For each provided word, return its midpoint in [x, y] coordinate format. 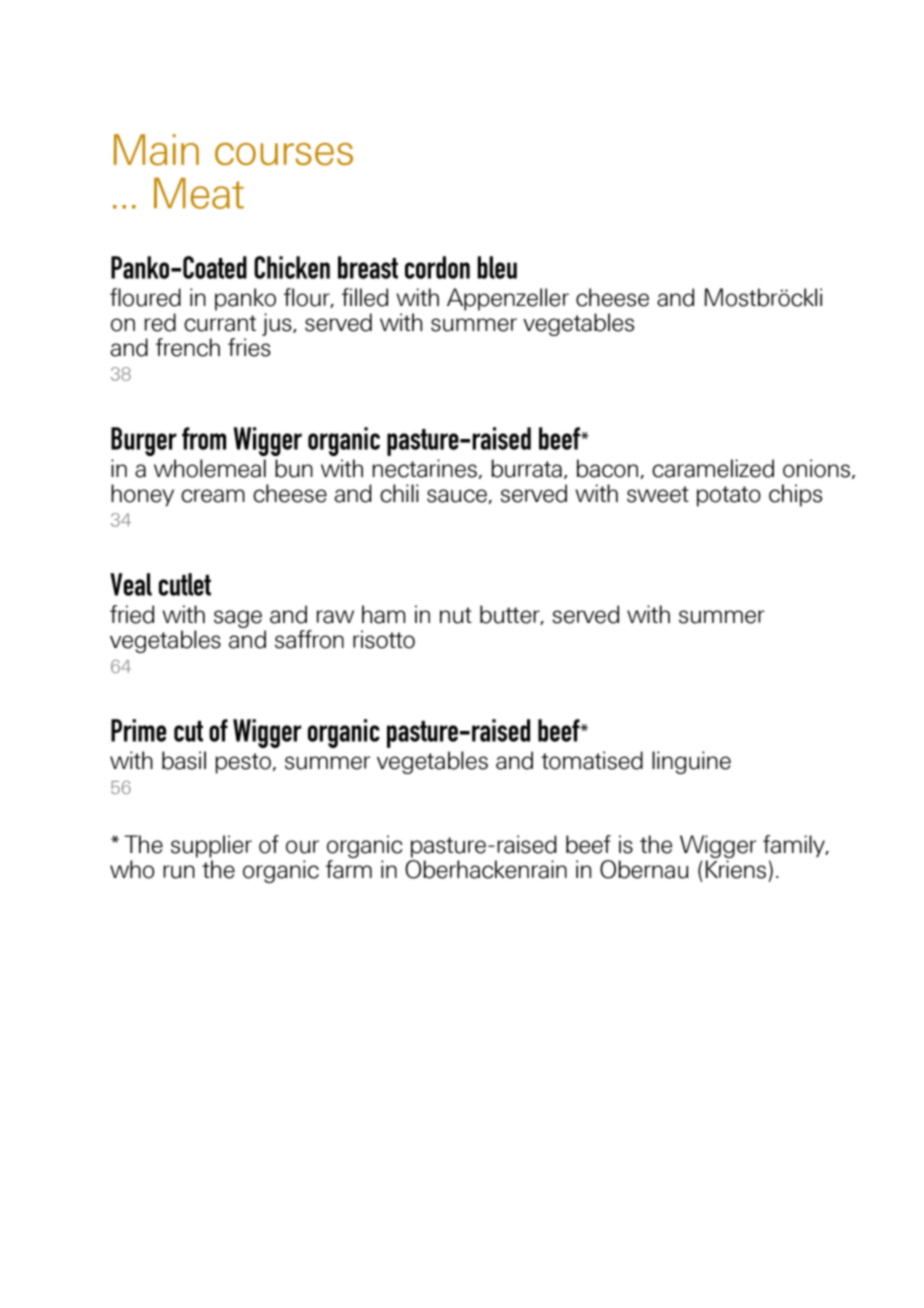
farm [349, 869]
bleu [497, 267]
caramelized [713, 468]
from [204, 438]
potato [729, 496]
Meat [199, 193]
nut [456, 615]
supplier [211, 846]
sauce [457, 496]
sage [238, 619]
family [795, 846]
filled [365, 297]
